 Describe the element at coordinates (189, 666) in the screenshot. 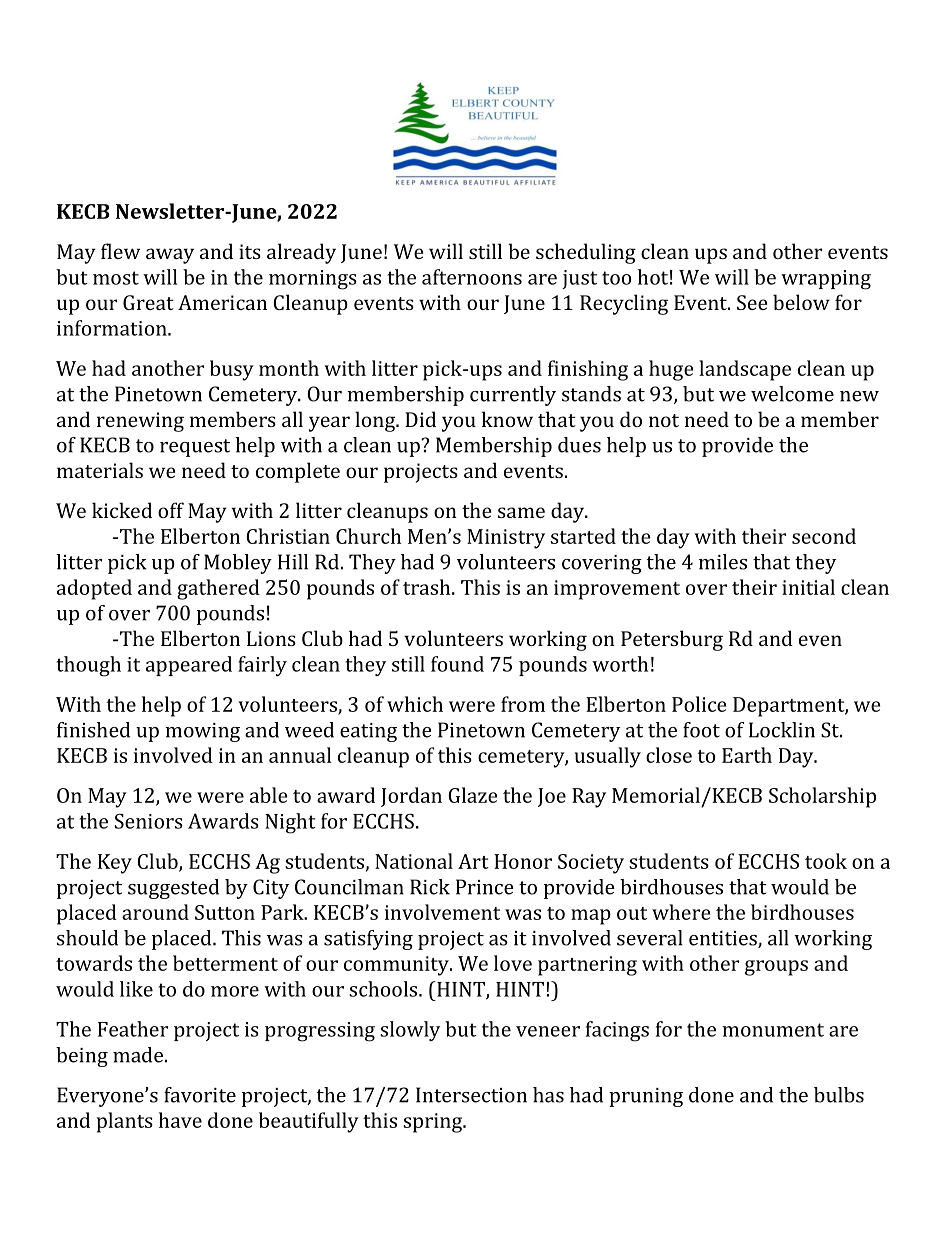

I see `appeared` at that location.
